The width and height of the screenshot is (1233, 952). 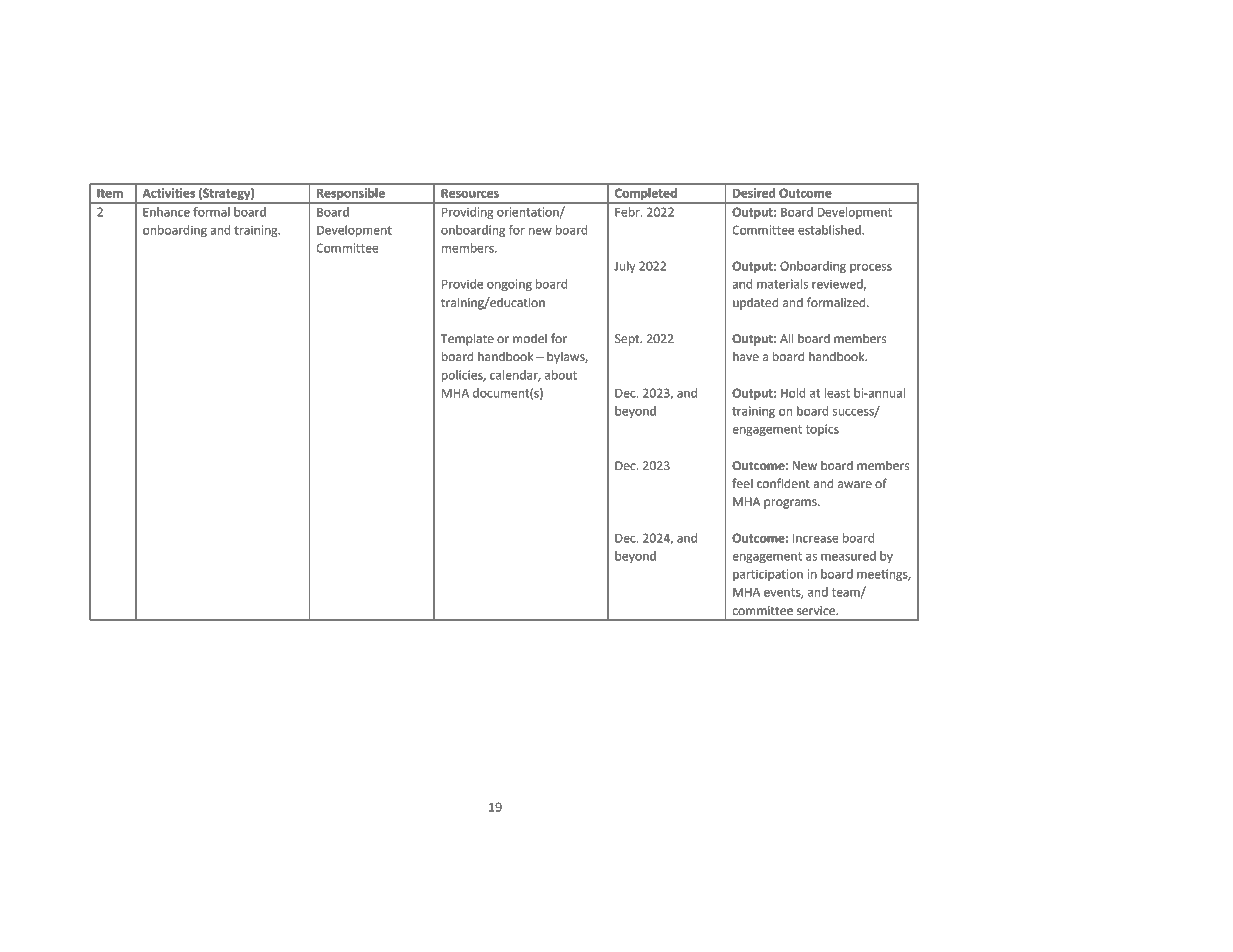 What do you see at coordinates (742, 483) in the screenshot?
I see `feel` at bounding box center [742, 483].
